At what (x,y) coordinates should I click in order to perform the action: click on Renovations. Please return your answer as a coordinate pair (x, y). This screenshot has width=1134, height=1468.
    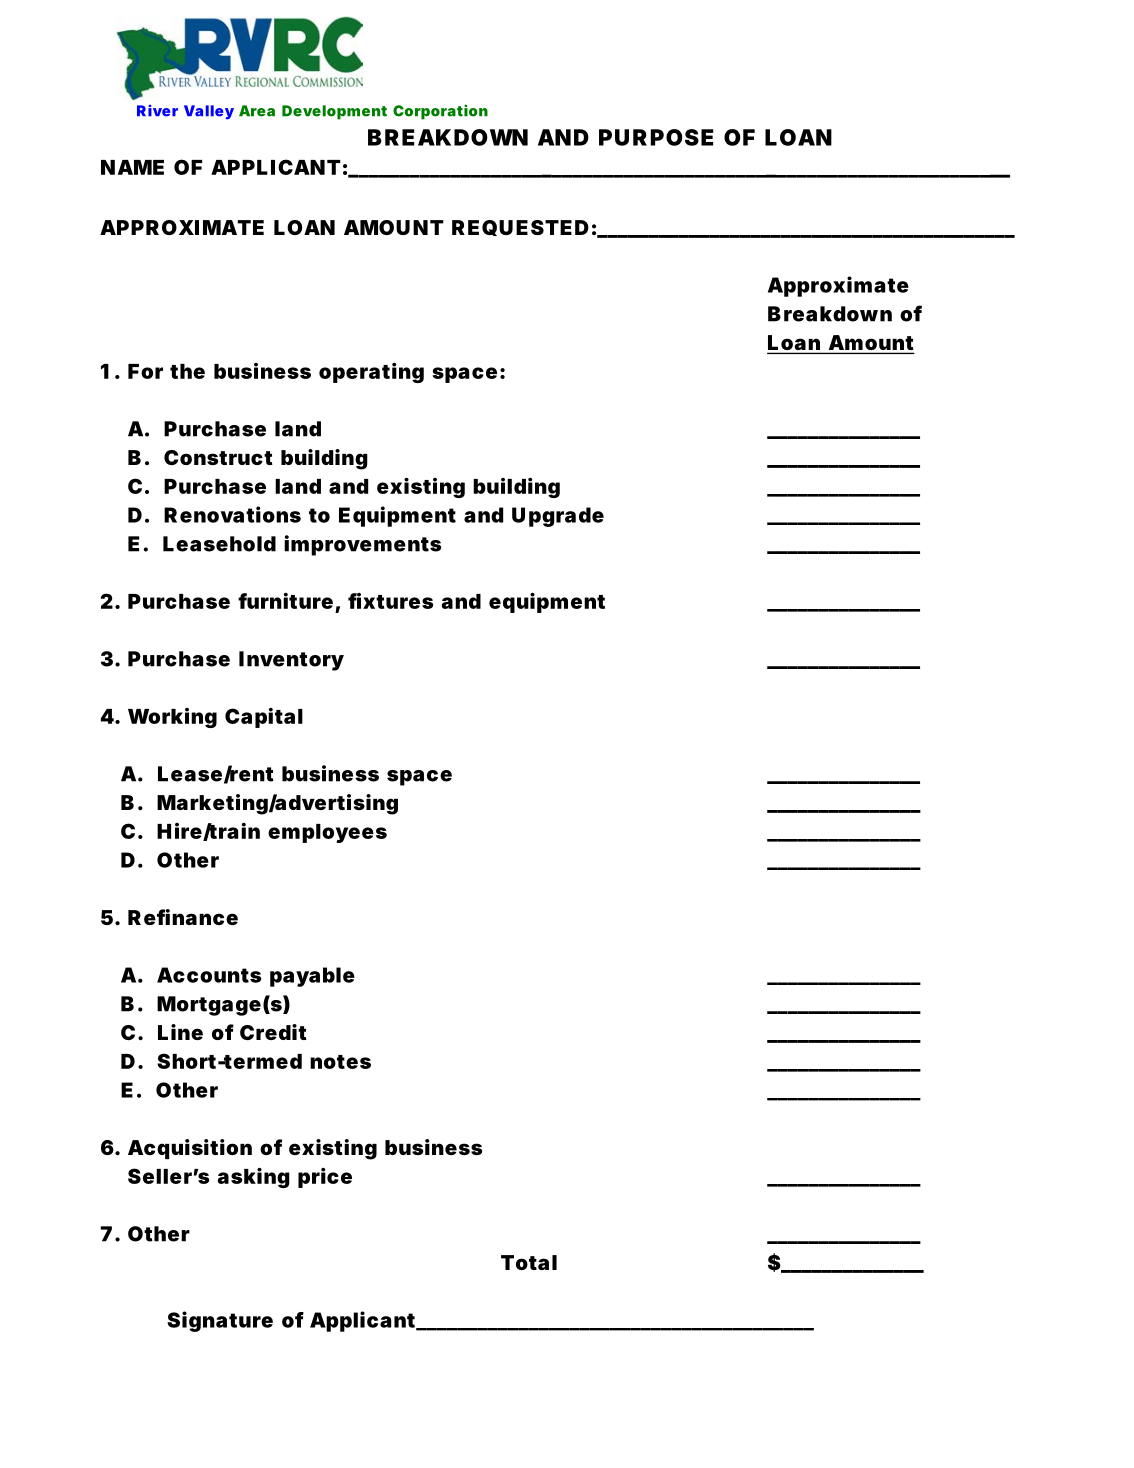
    Looking at the image, I should click on (232, 514).
